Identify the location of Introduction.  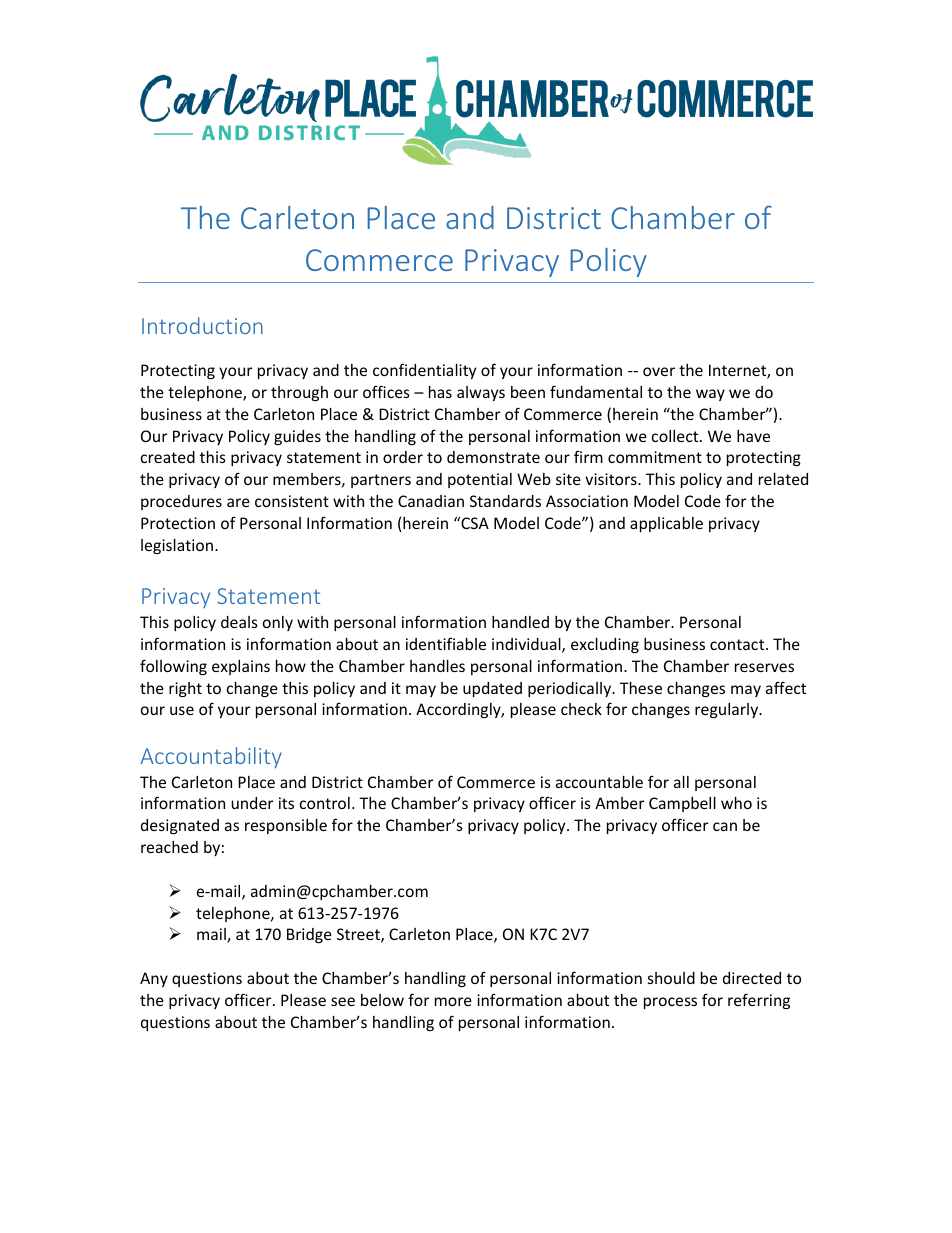
(202, 325).
